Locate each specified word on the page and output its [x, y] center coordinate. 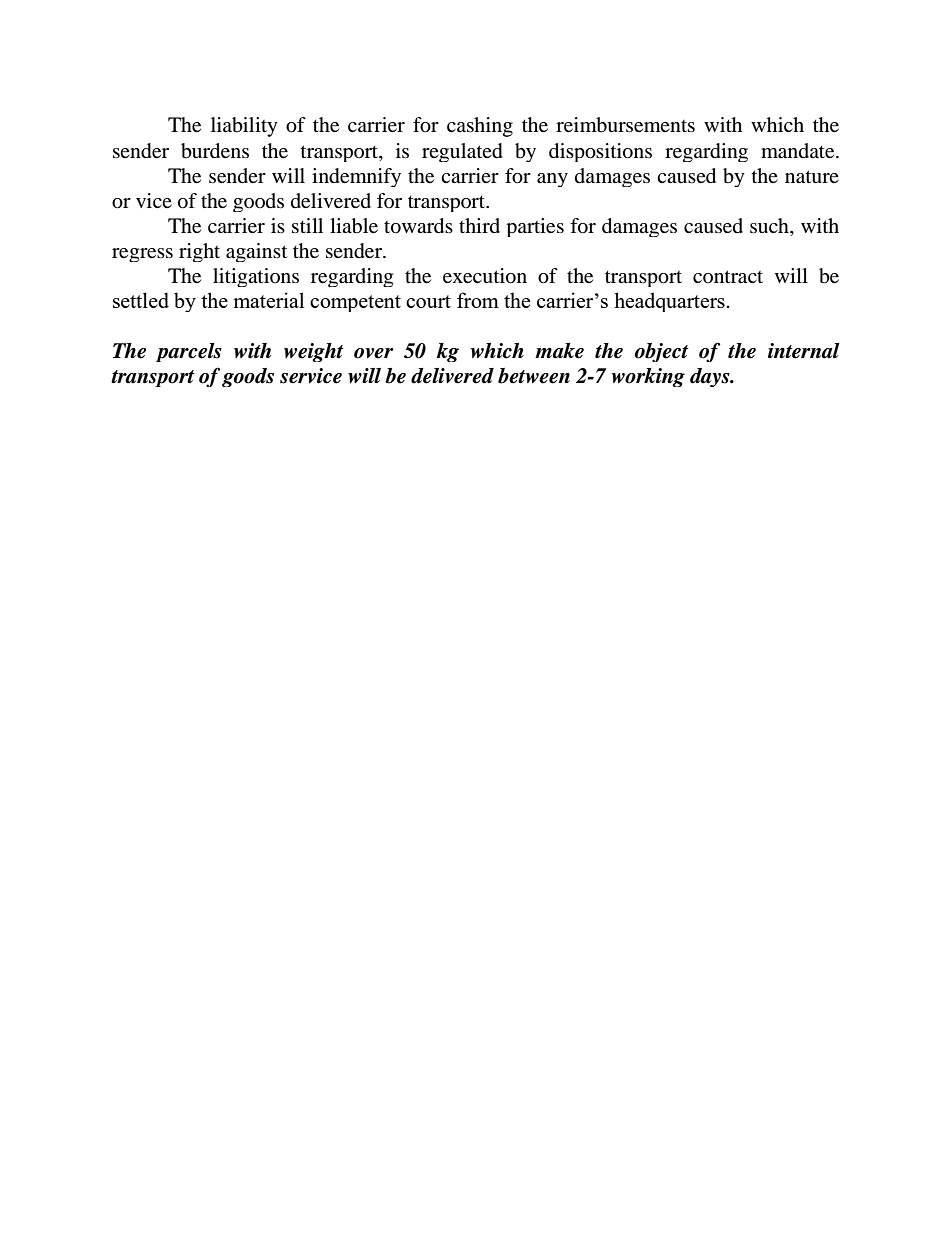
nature [812, 177]
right [199, 252]
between [534, 376]
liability [244, 127]
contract [728, 277]
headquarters [669, 302]
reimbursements [625, 125]
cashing [480, 127]
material [268, 300]
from [478, 300]
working [648, 377]
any [552, 180]
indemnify [356, 177]
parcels [189, 352]
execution [485, 276]
